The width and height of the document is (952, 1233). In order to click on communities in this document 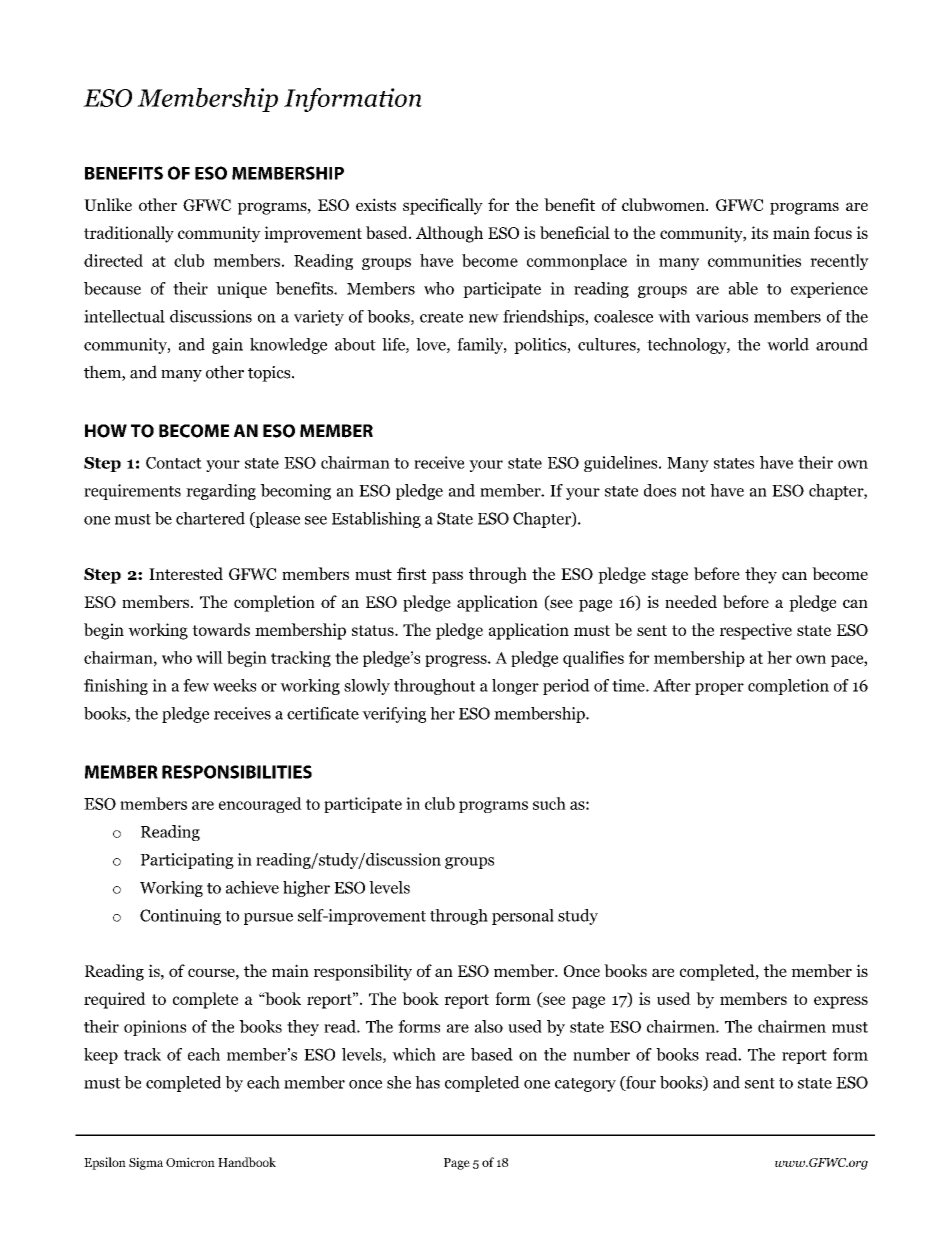, I will do `click(754, 260)`.
